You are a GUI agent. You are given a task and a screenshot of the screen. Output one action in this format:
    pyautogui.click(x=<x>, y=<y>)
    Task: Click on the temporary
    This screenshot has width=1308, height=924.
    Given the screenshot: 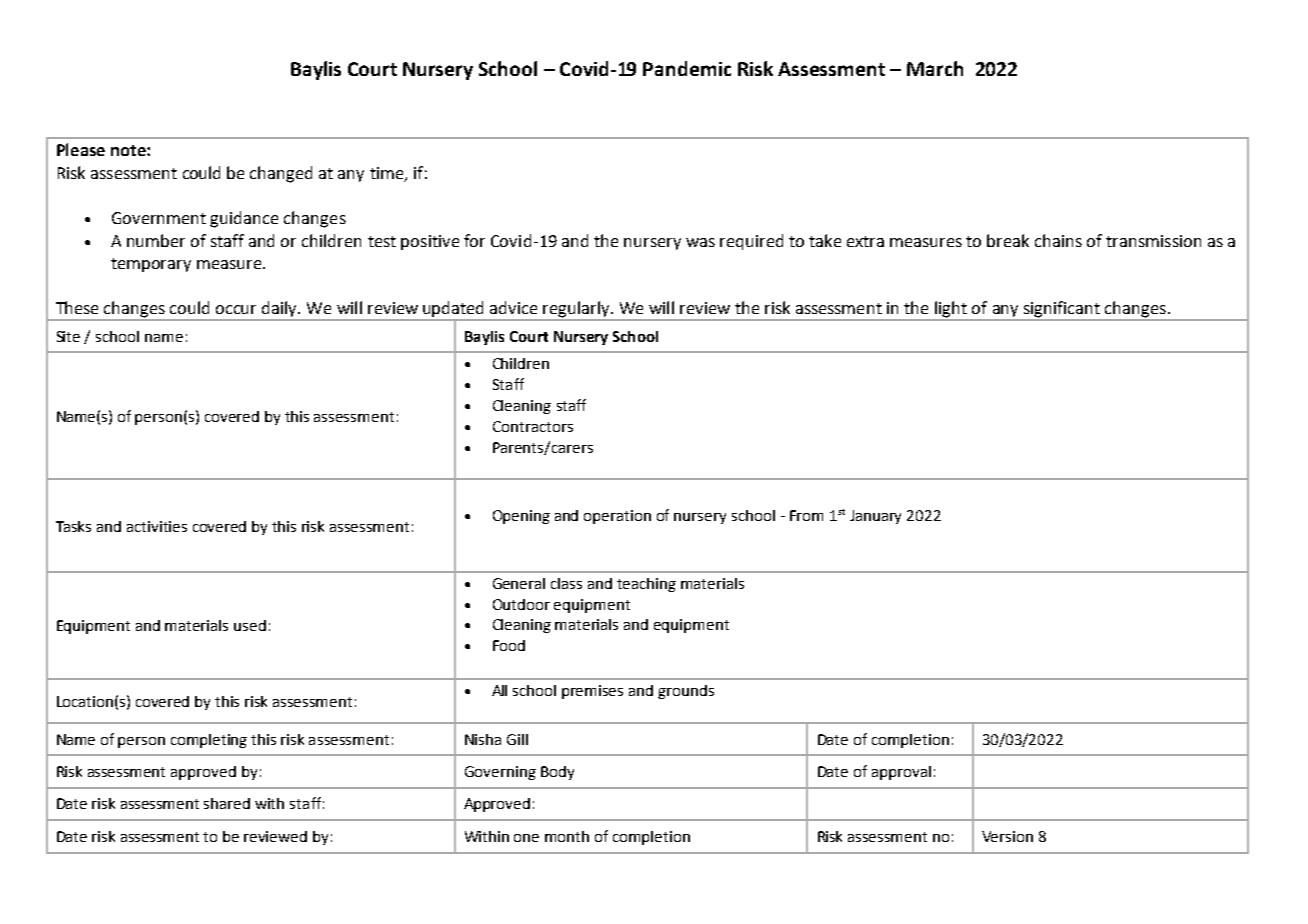 What is the action you would take?
    pyautogui.click(x=151, y=265)
